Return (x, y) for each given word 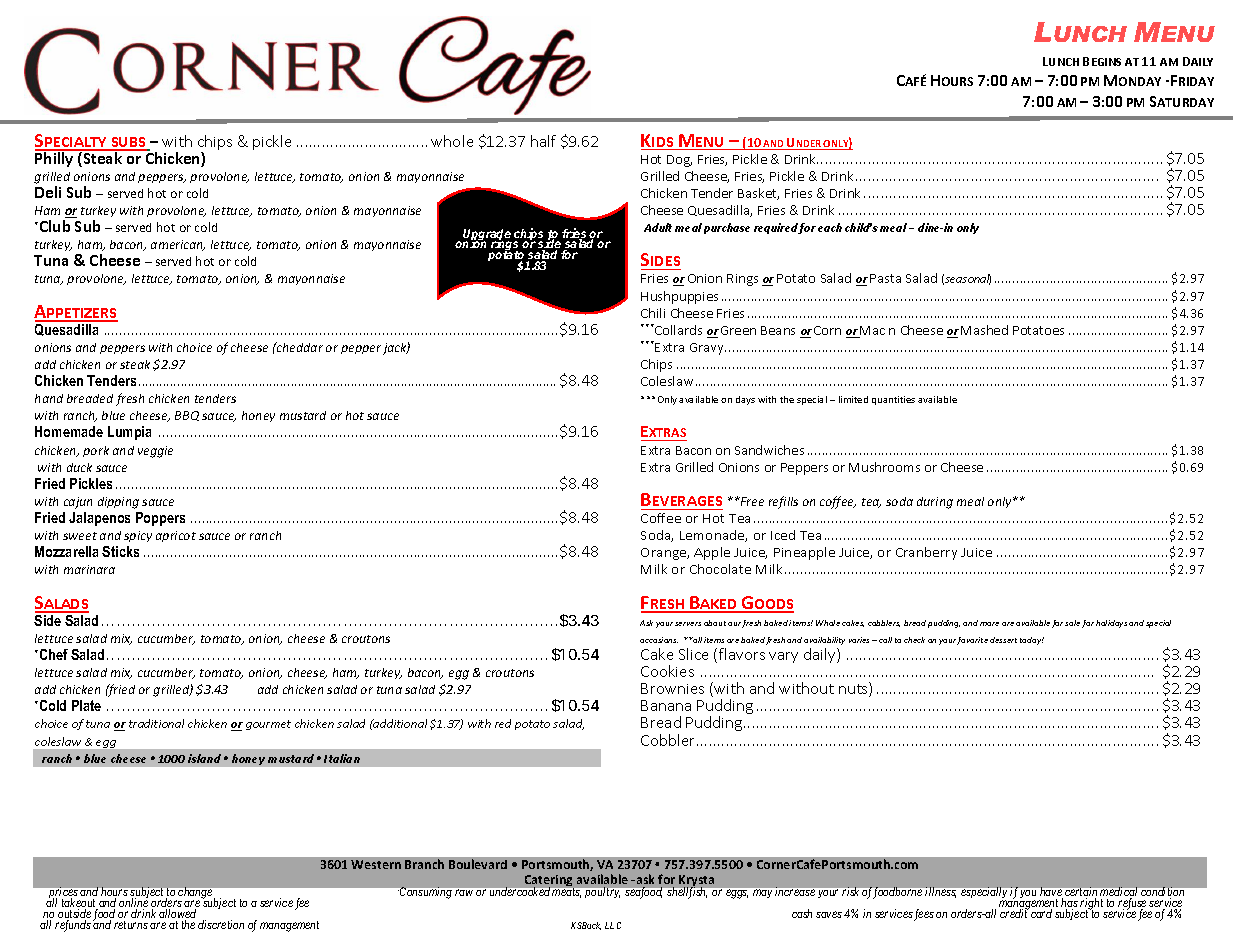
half (543, 141)
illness (940, 892)
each (830, 227)
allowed (177, 915)
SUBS (129, 143)
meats (566, 893)
